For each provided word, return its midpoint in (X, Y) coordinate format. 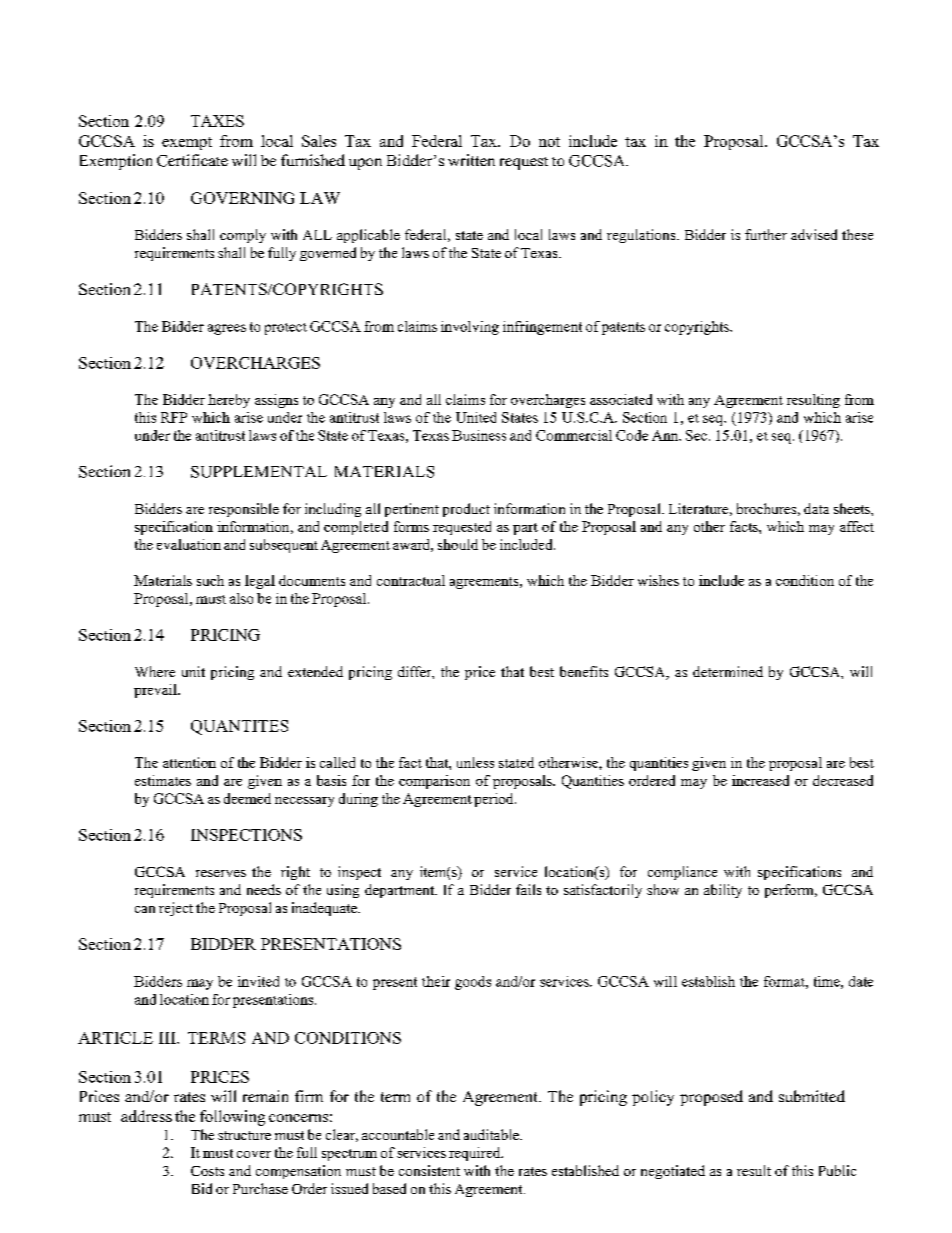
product (466, 510)
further (766, 234)
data (816, 508)
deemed (247, 798)
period (495, 800)
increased (760, 780)
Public (837, 1170)
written (471, 160)
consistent (429, 1170)
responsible (244, 510)
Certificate (192, 160)
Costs (207, 1171)
